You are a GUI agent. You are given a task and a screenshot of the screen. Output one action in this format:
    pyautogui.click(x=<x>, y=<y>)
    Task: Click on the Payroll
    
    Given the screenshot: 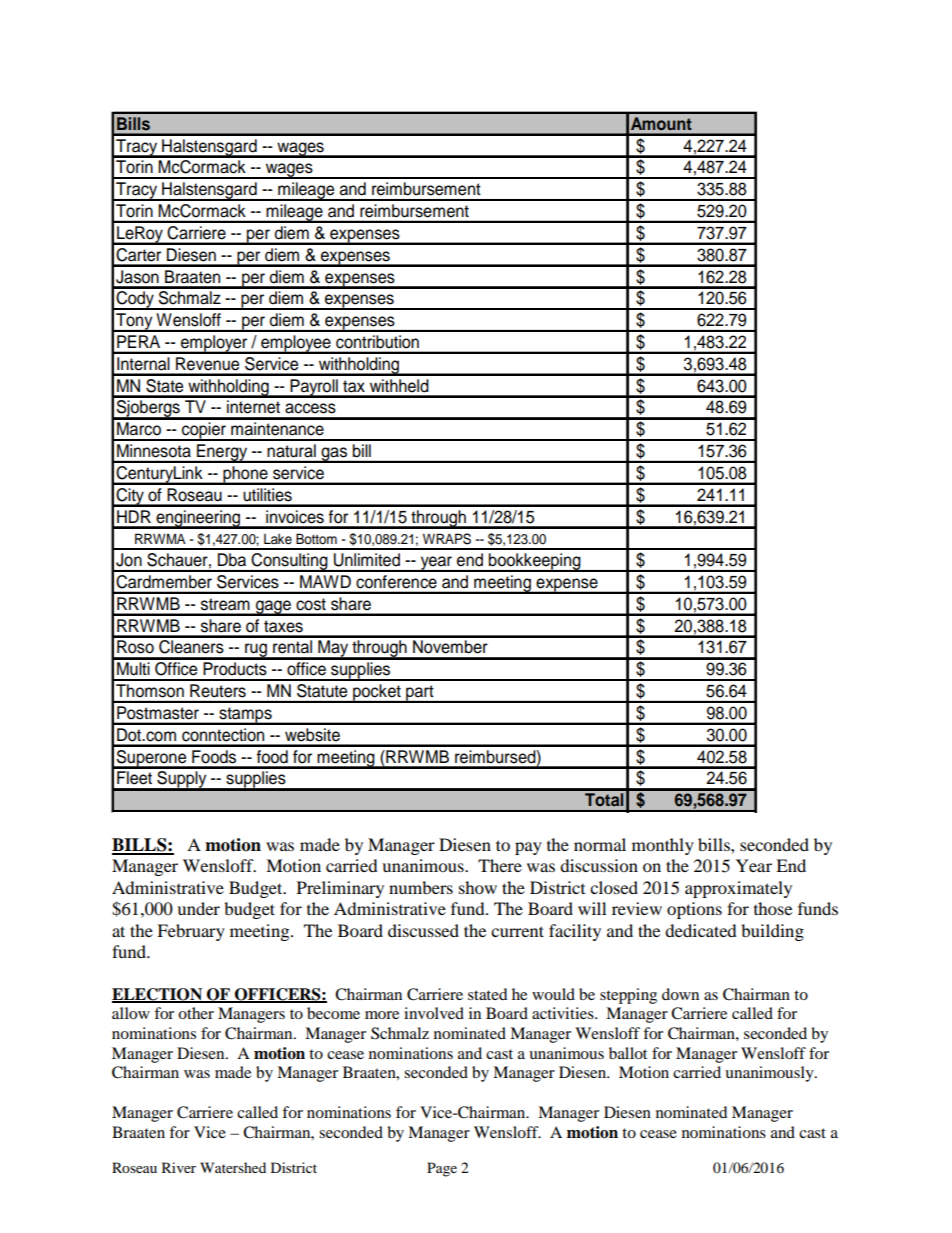 What is the action you would take?
    pyautogui.click(x=314, y=388)
